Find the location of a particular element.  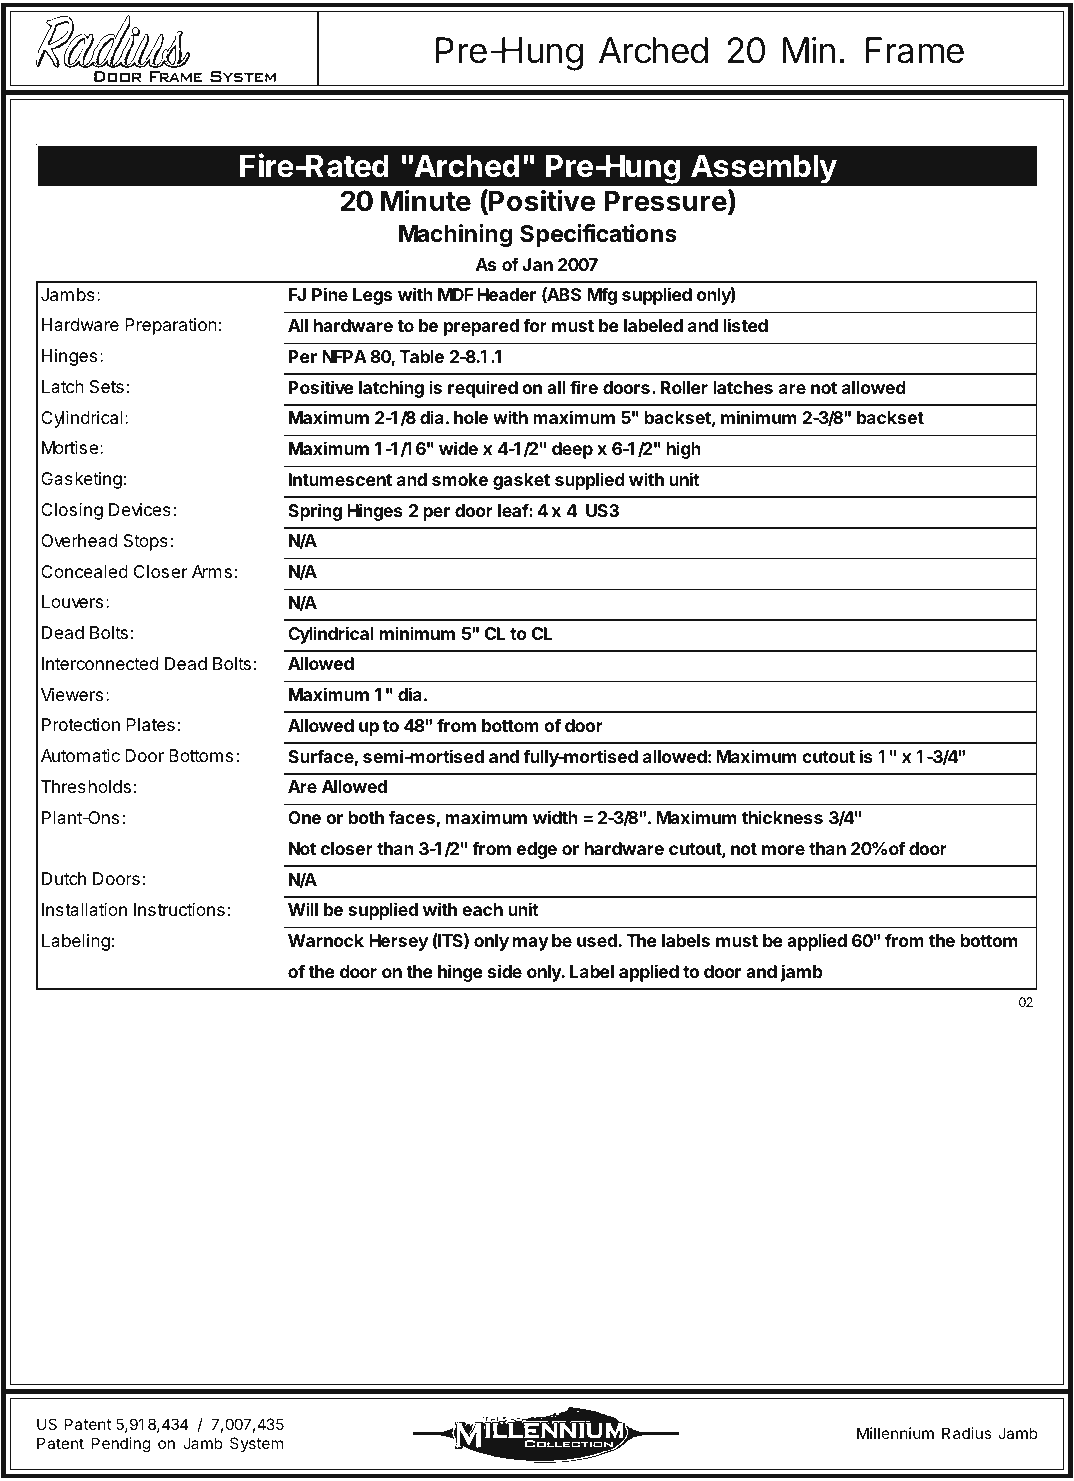

smoke is located at coordinates (460, 479).
